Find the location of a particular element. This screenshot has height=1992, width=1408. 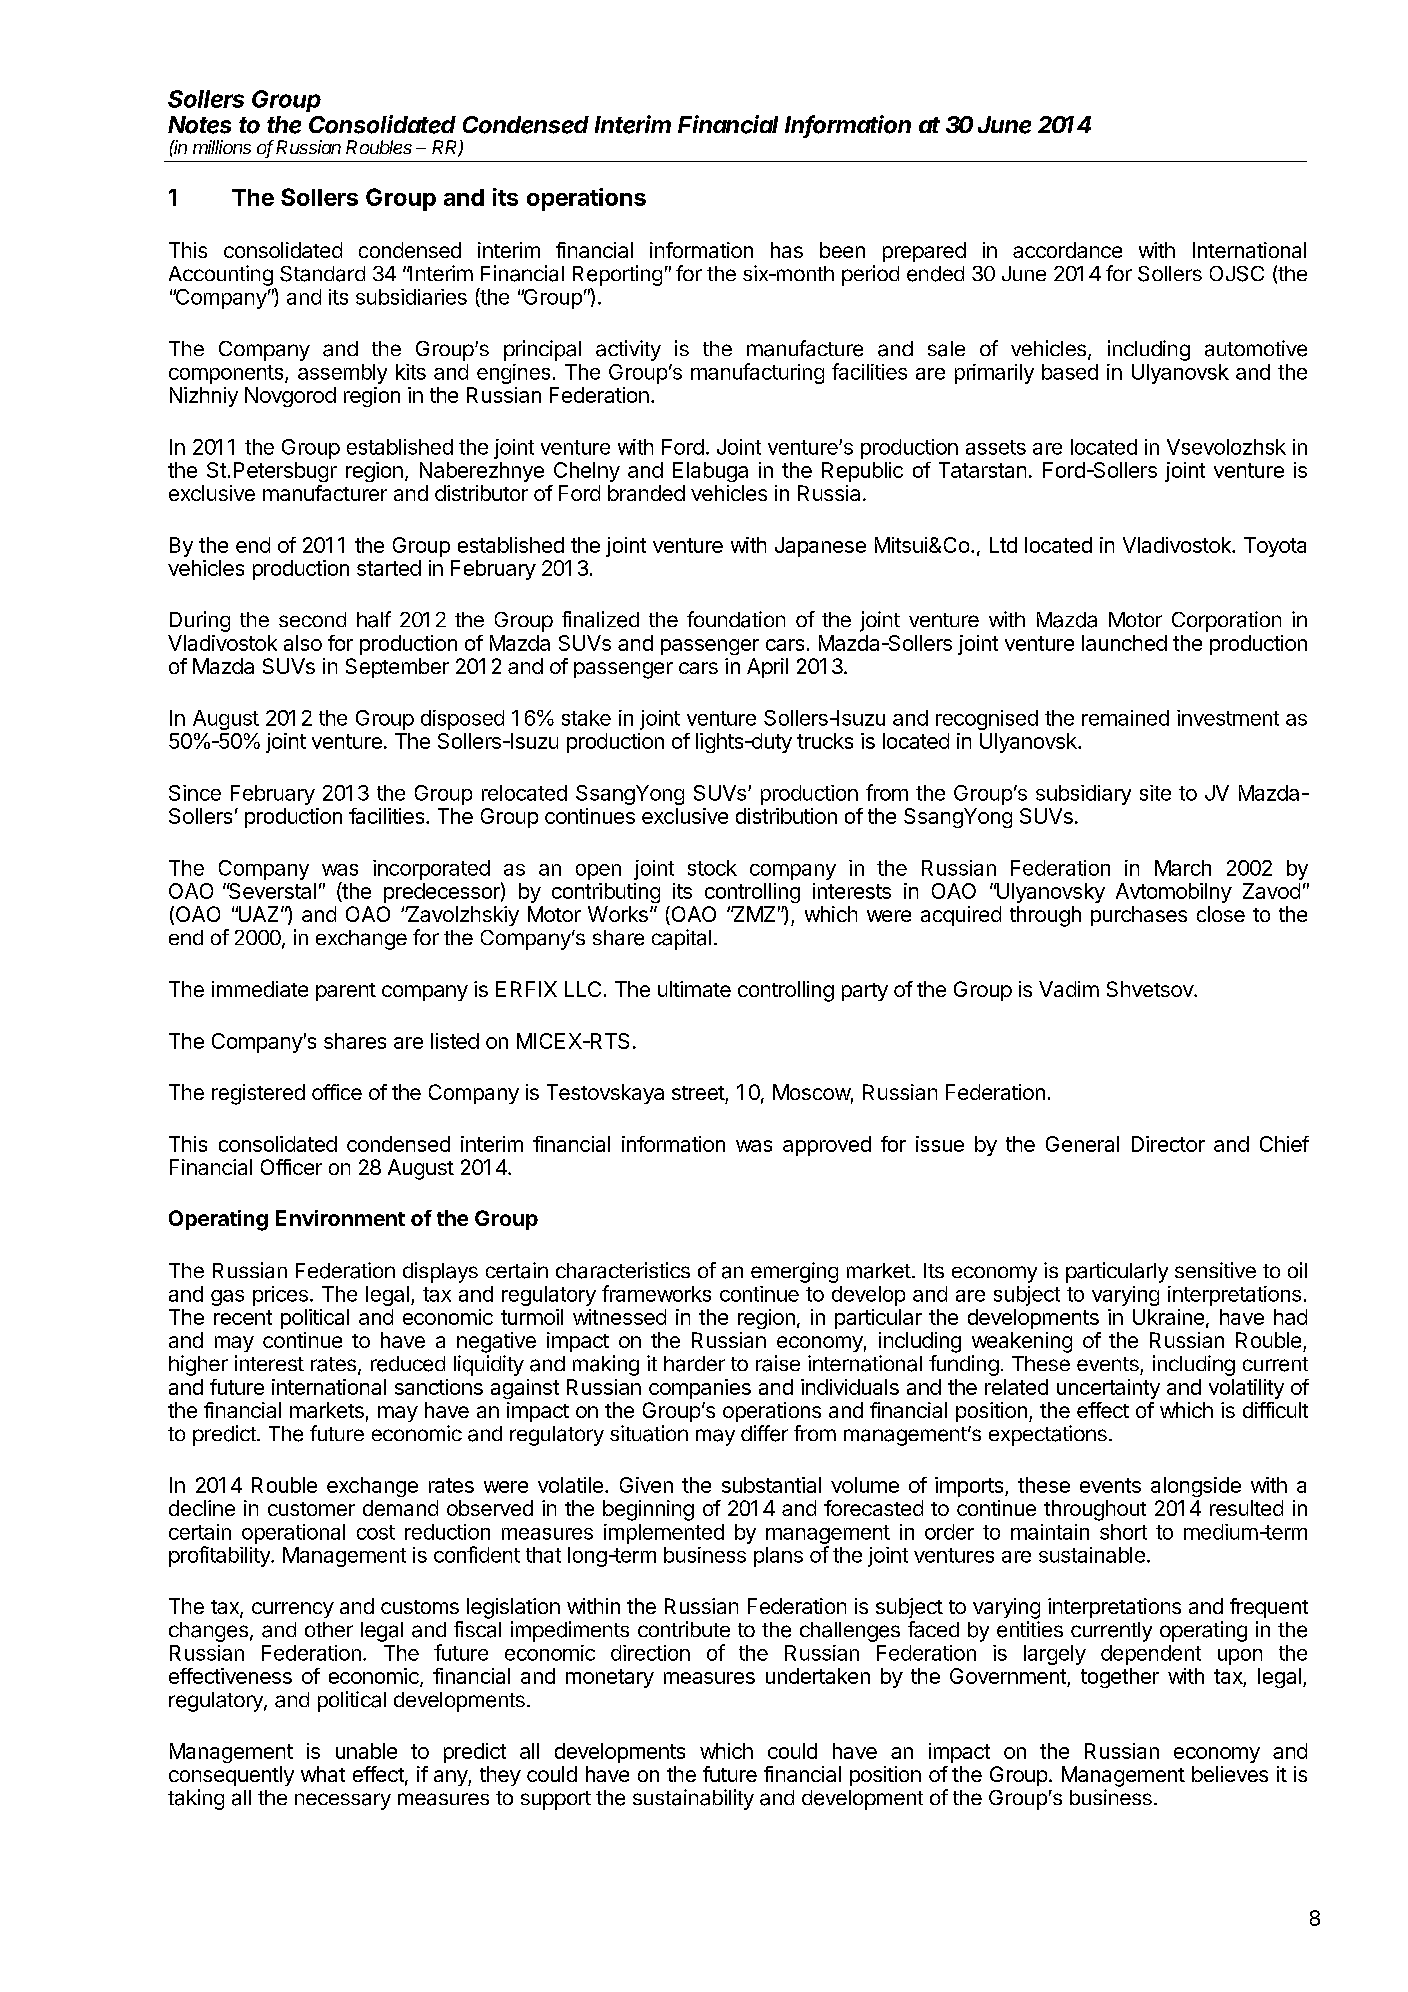

believes is located at coordinates (1230, 1774).
